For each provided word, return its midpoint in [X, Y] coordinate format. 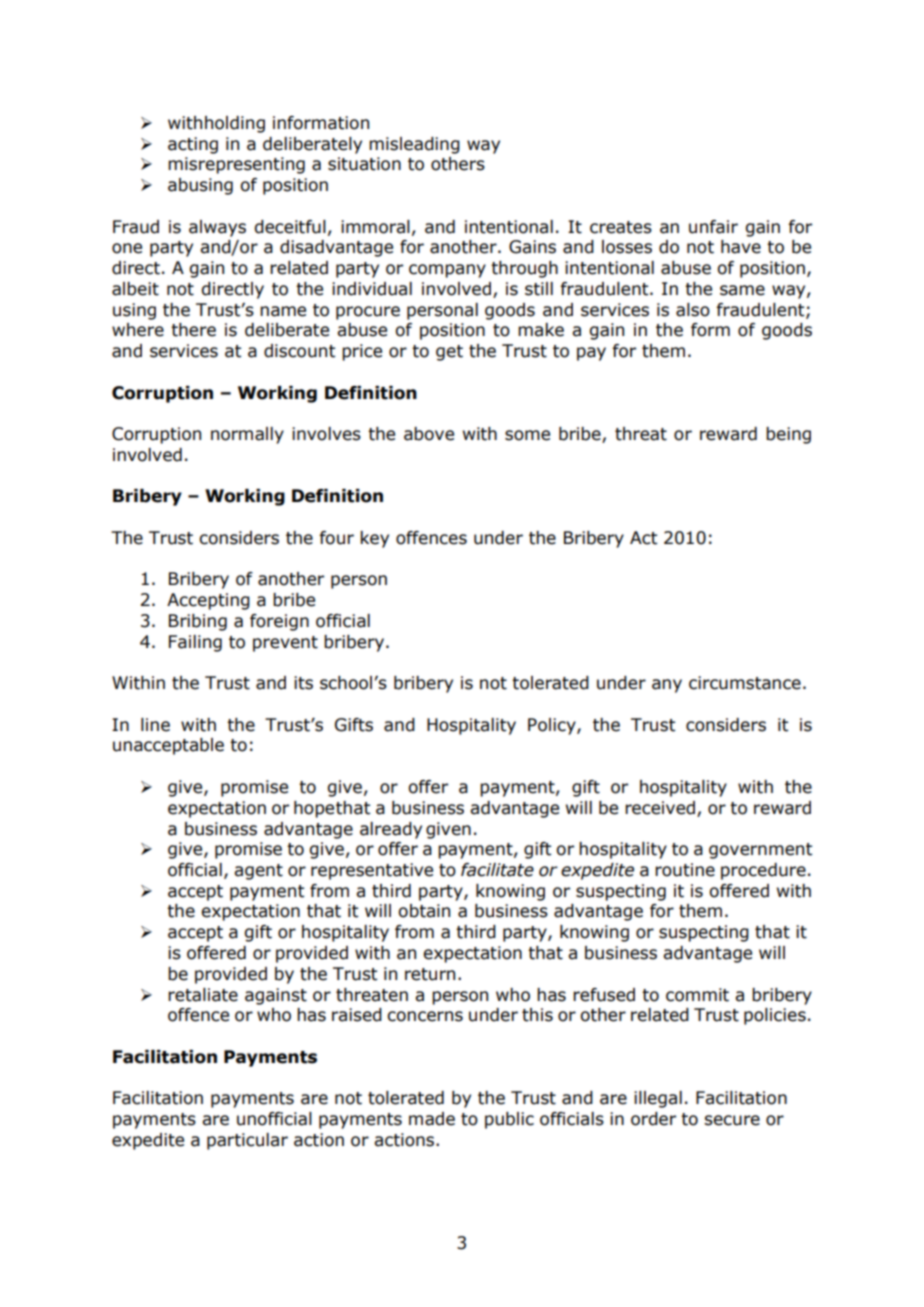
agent [258, 872]
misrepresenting [236, 165]
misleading [414, 145]
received [660, 808]
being [788, 435]
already [391, 830]
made [432, 1119]
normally [247, 435]
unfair [713, 227]
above [429, 434]
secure [732, 1120]
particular [247, 1141]
